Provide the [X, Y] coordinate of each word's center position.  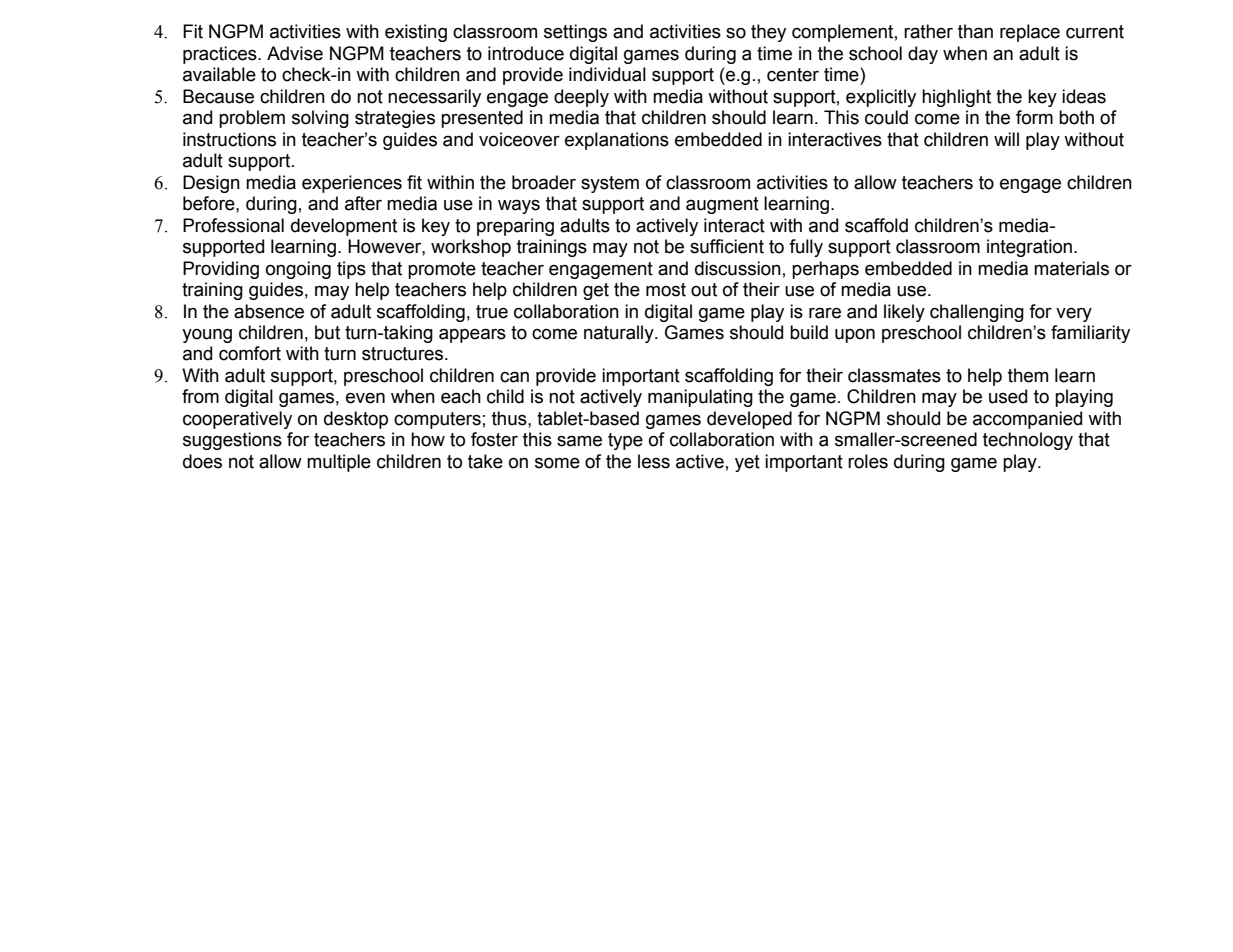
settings [575, 33]
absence [269, 311]
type [625, 441]
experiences [352, 184]
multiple [339, 463]
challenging [977, 313]
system [610, 184]
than [975, 31]
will [1006, 139]
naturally [620, 334]
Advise [295, 53]
